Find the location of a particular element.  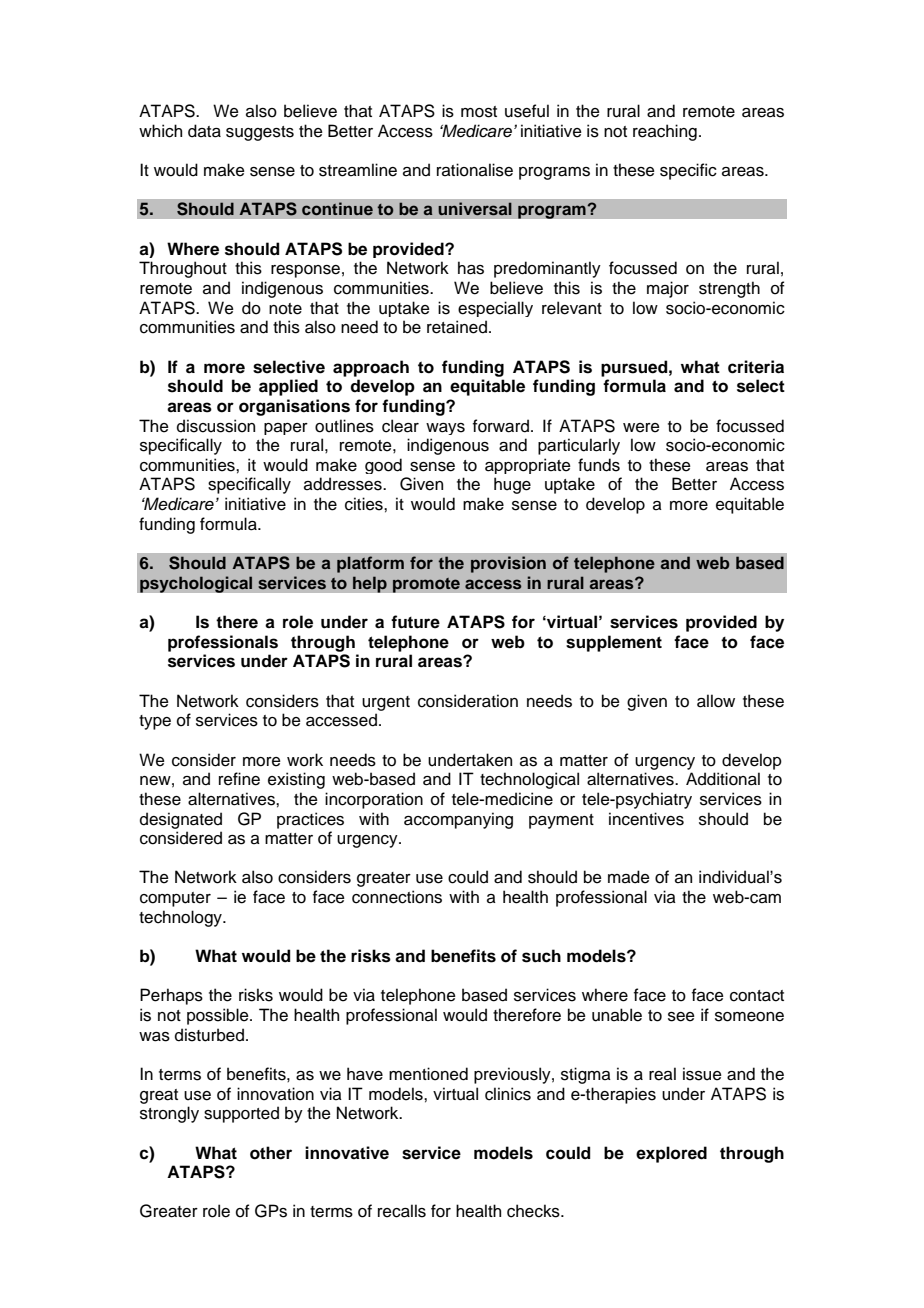

reaching is located at coordinates (665, 132).
